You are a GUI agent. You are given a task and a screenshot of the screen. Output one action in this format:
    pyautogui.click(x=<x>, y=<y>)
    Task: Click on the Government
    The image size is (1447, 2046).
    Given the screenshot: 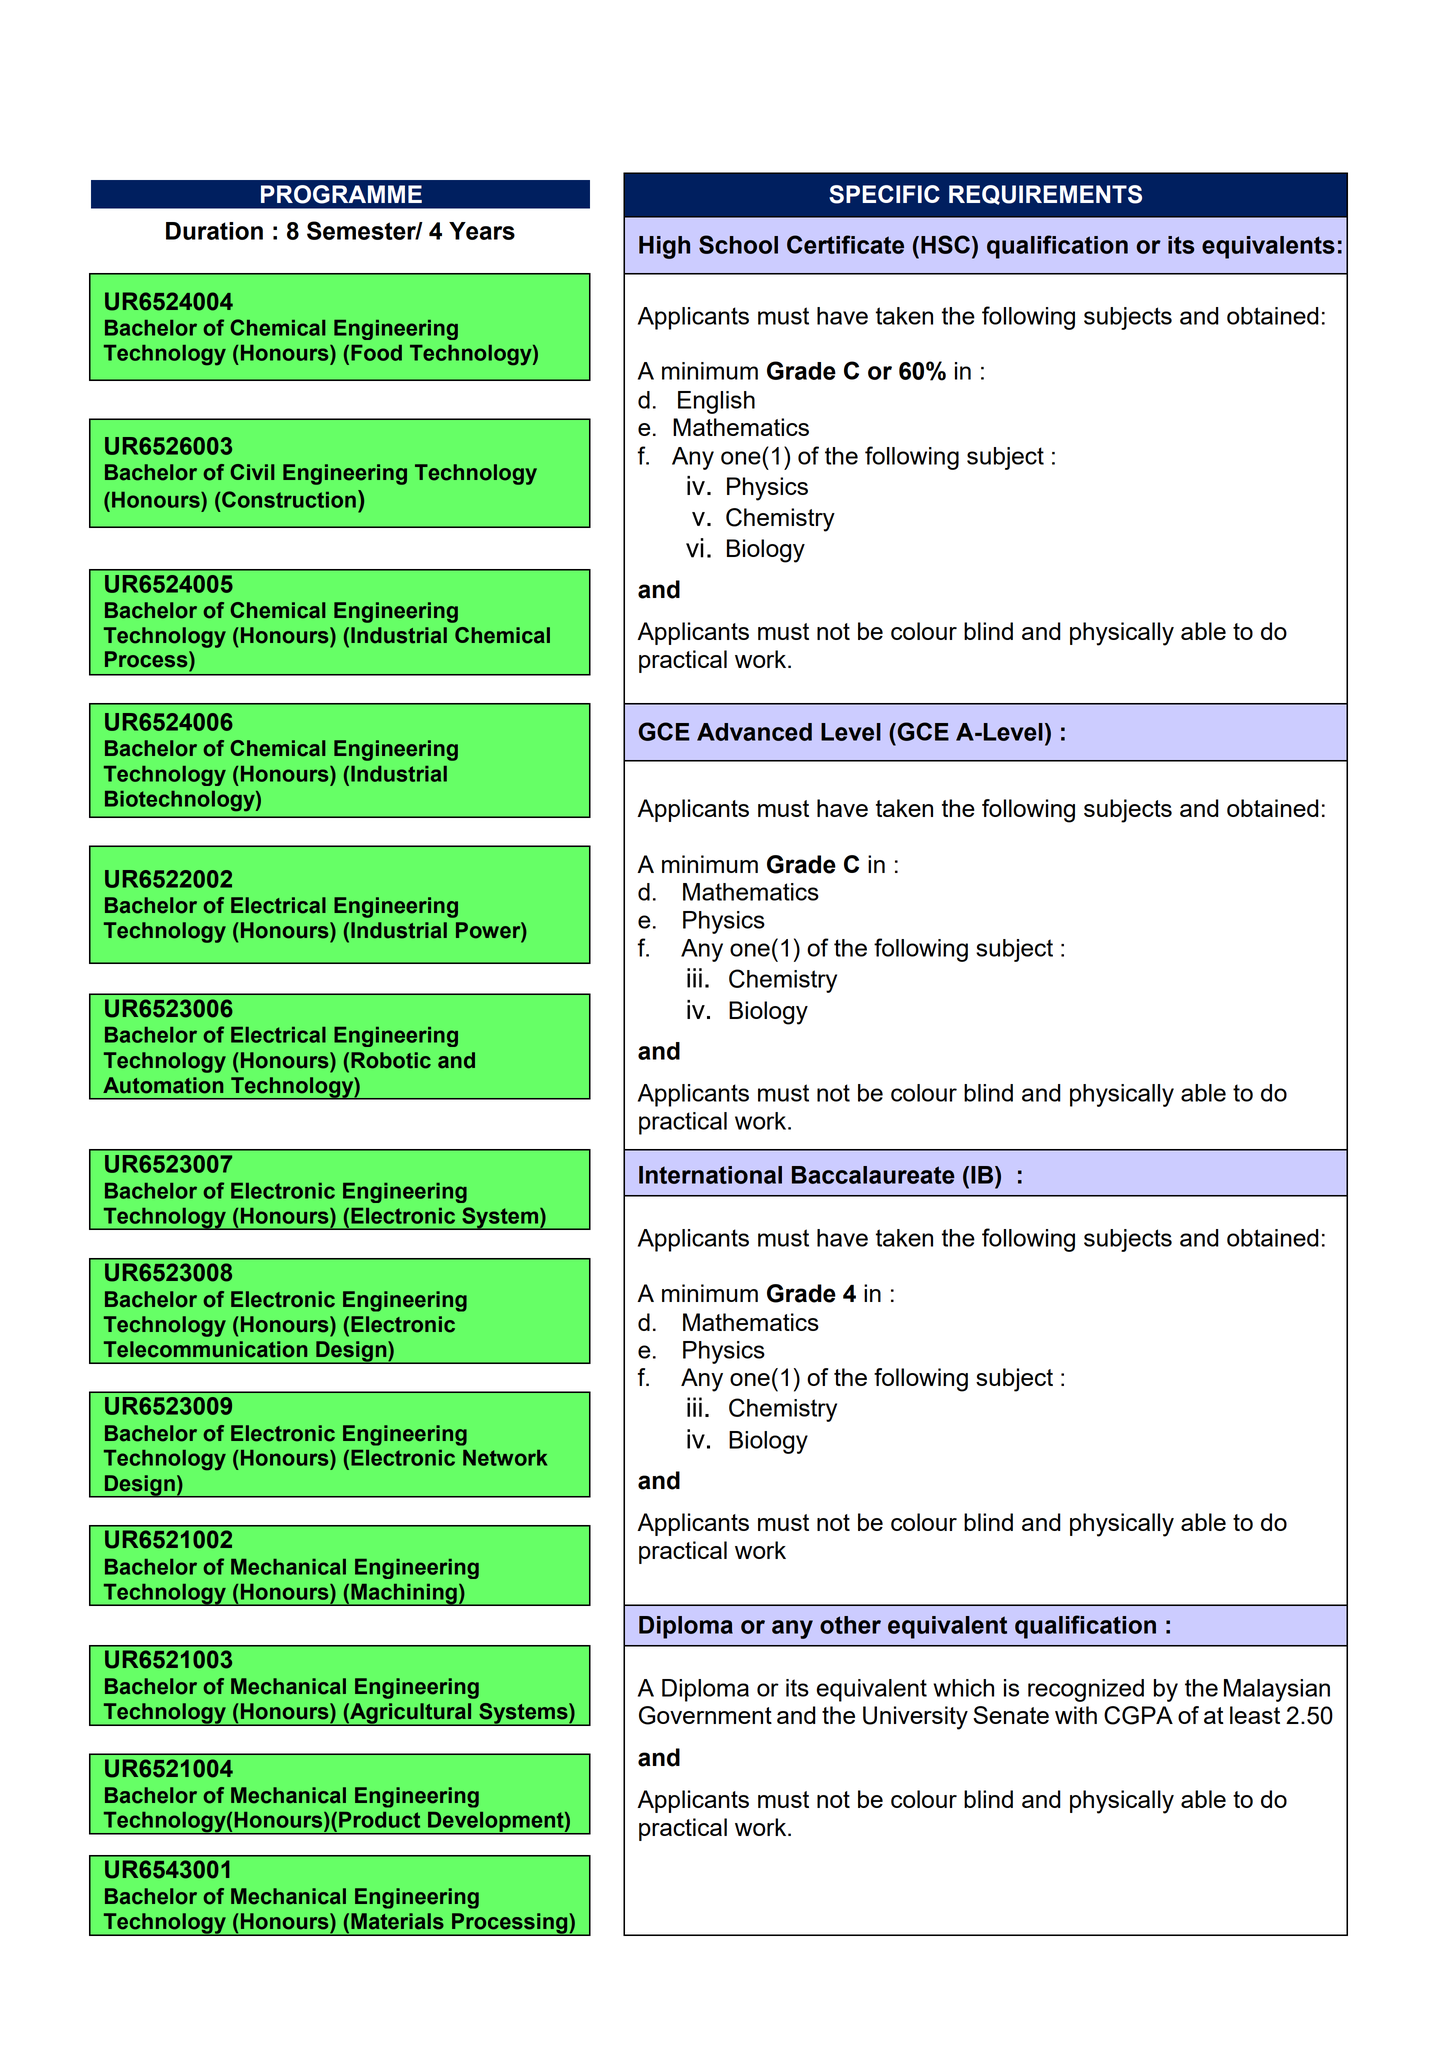 What is the action you would take?
    pyautogui.click(x=705, y=1715)
